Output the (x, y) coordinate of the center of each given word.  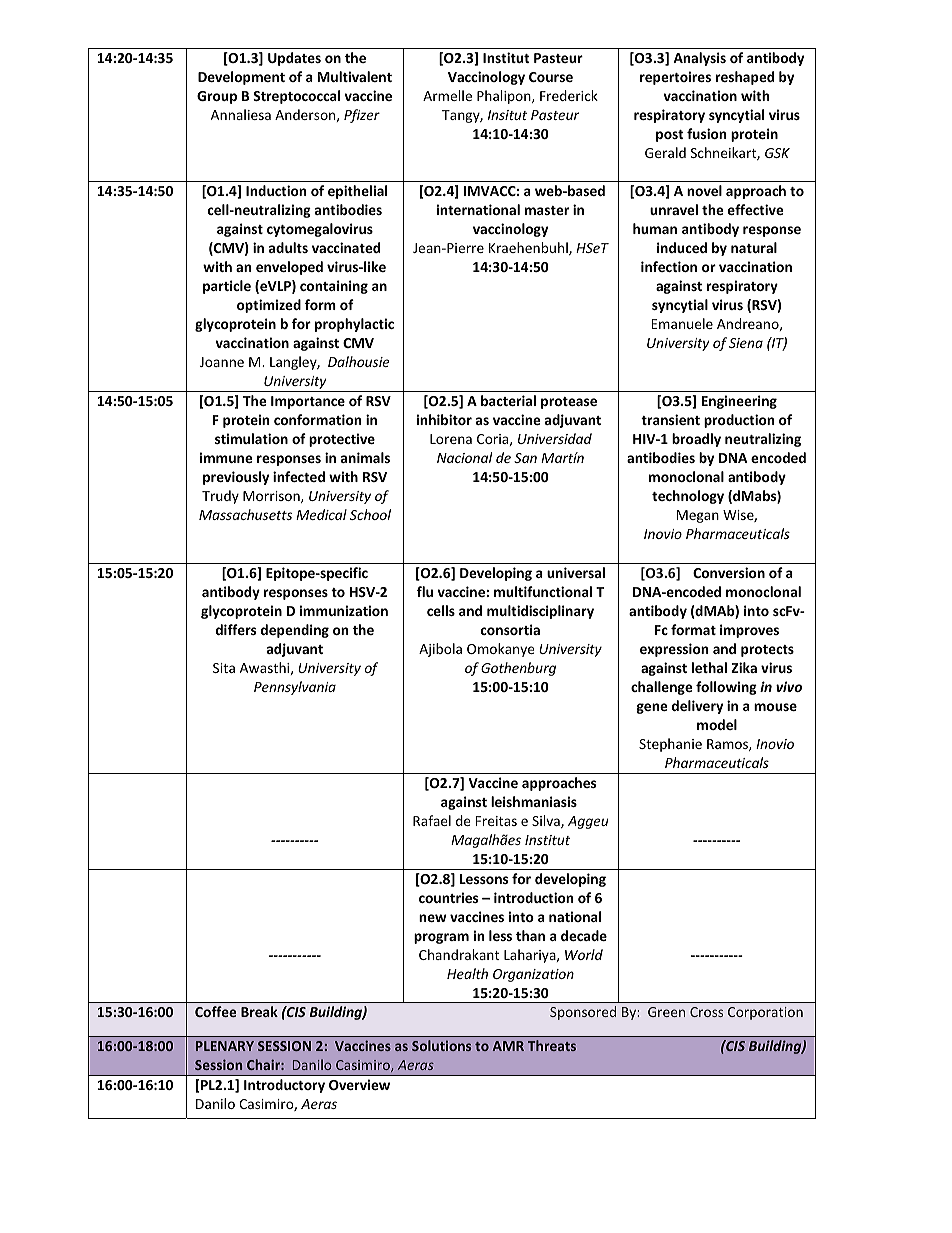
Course (551, 77)
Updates (294, 59)
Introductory (284, 1086)
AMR (508, 1046)
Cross (706, 1012)
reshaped (745, 78)
